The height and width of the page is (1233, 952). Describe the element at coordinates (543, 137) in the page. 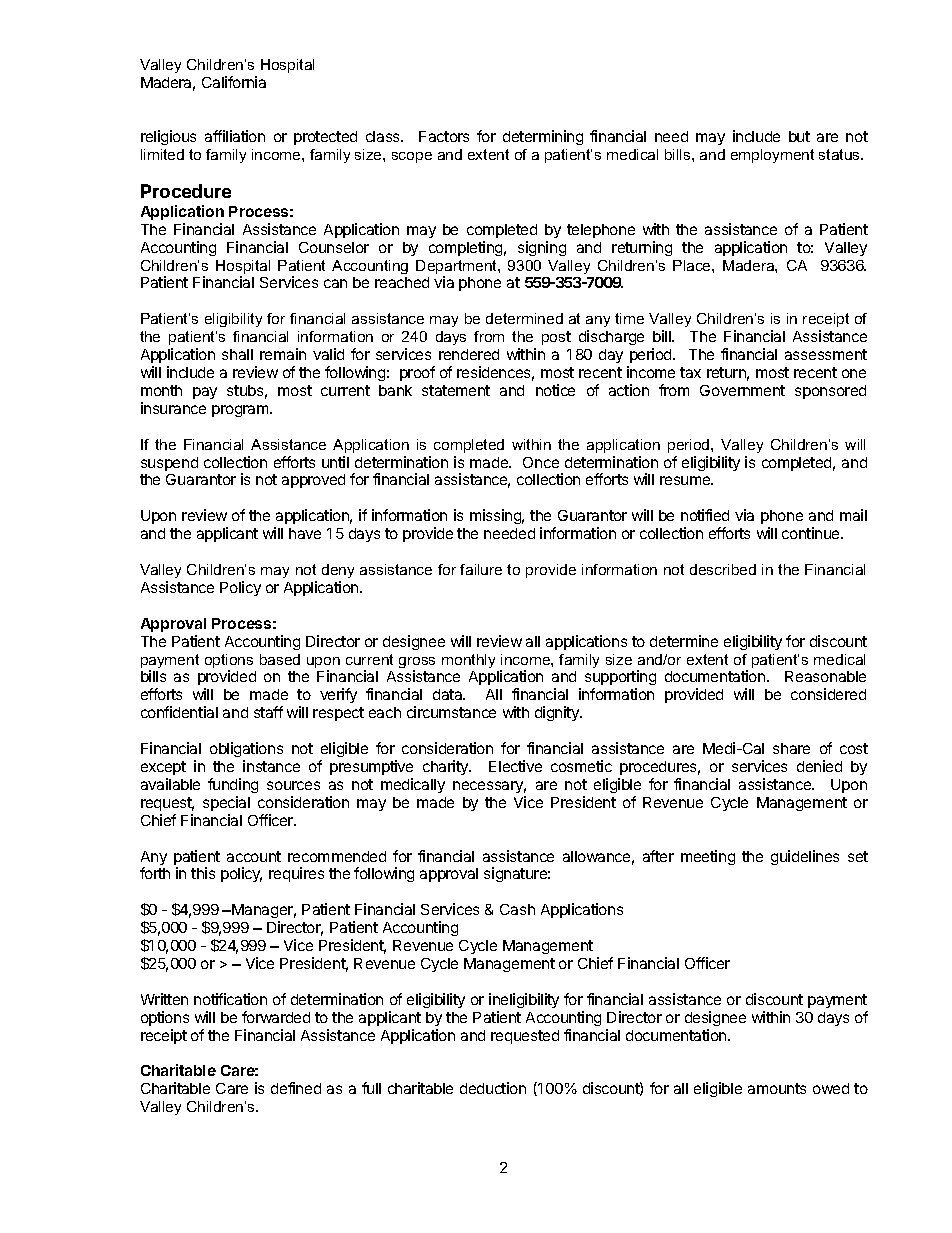

I see `determining` at that location.
